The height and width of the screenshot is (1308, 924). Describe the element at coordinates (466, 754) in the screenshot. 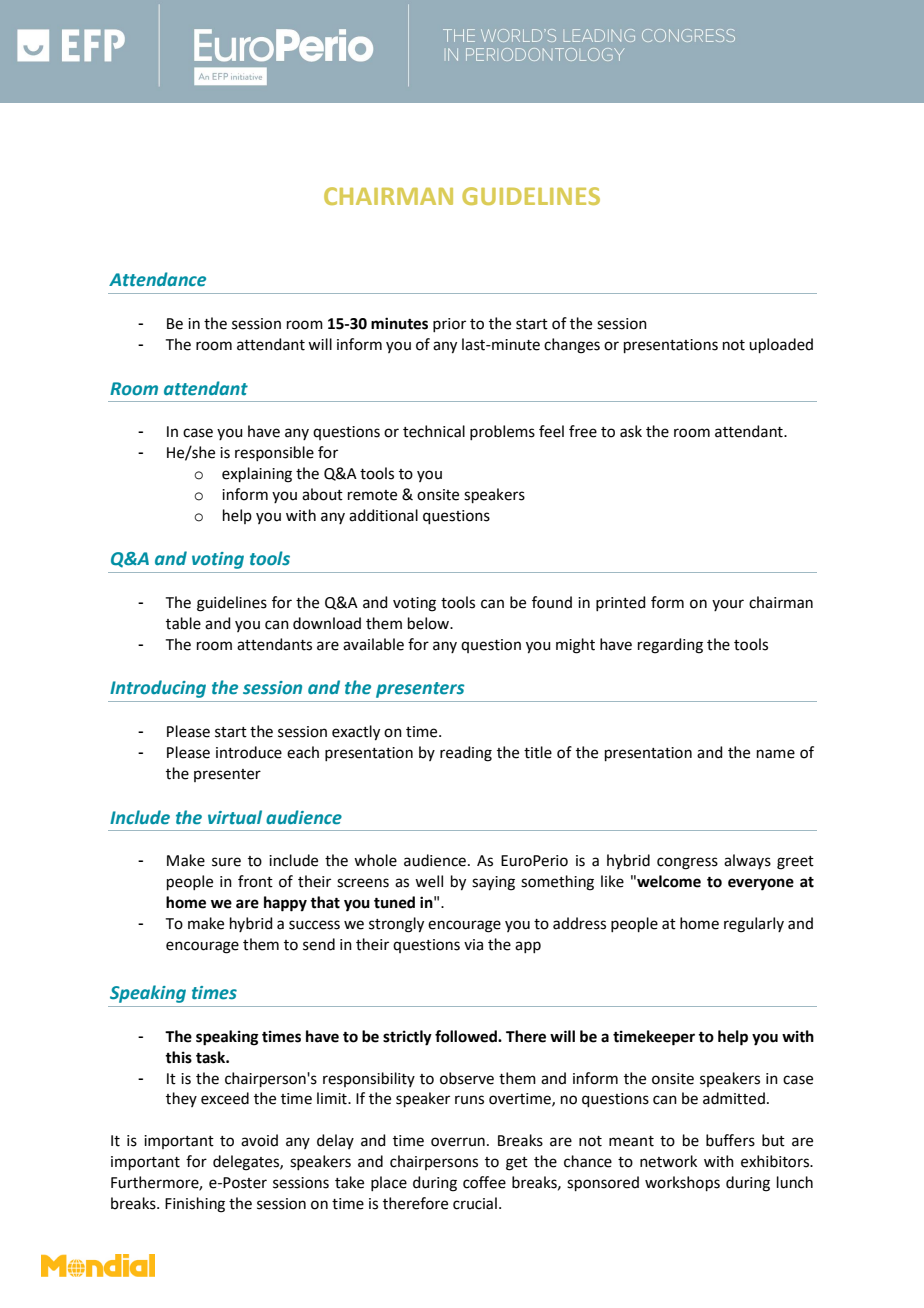

I see `reading` at that location.
